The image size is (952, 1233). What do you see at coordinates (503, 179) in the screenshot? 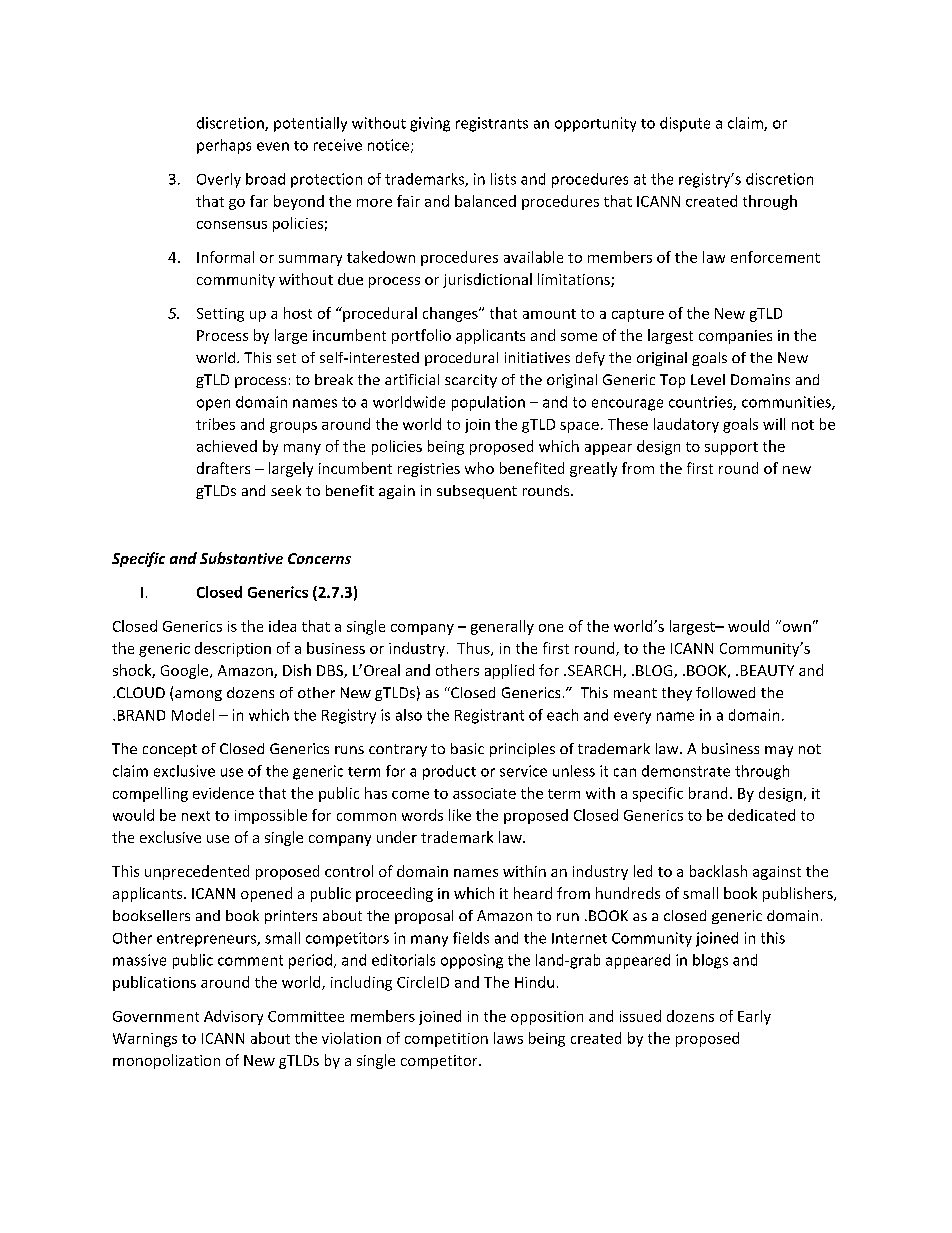
I see `lists` at bounding box center [503, 179].
